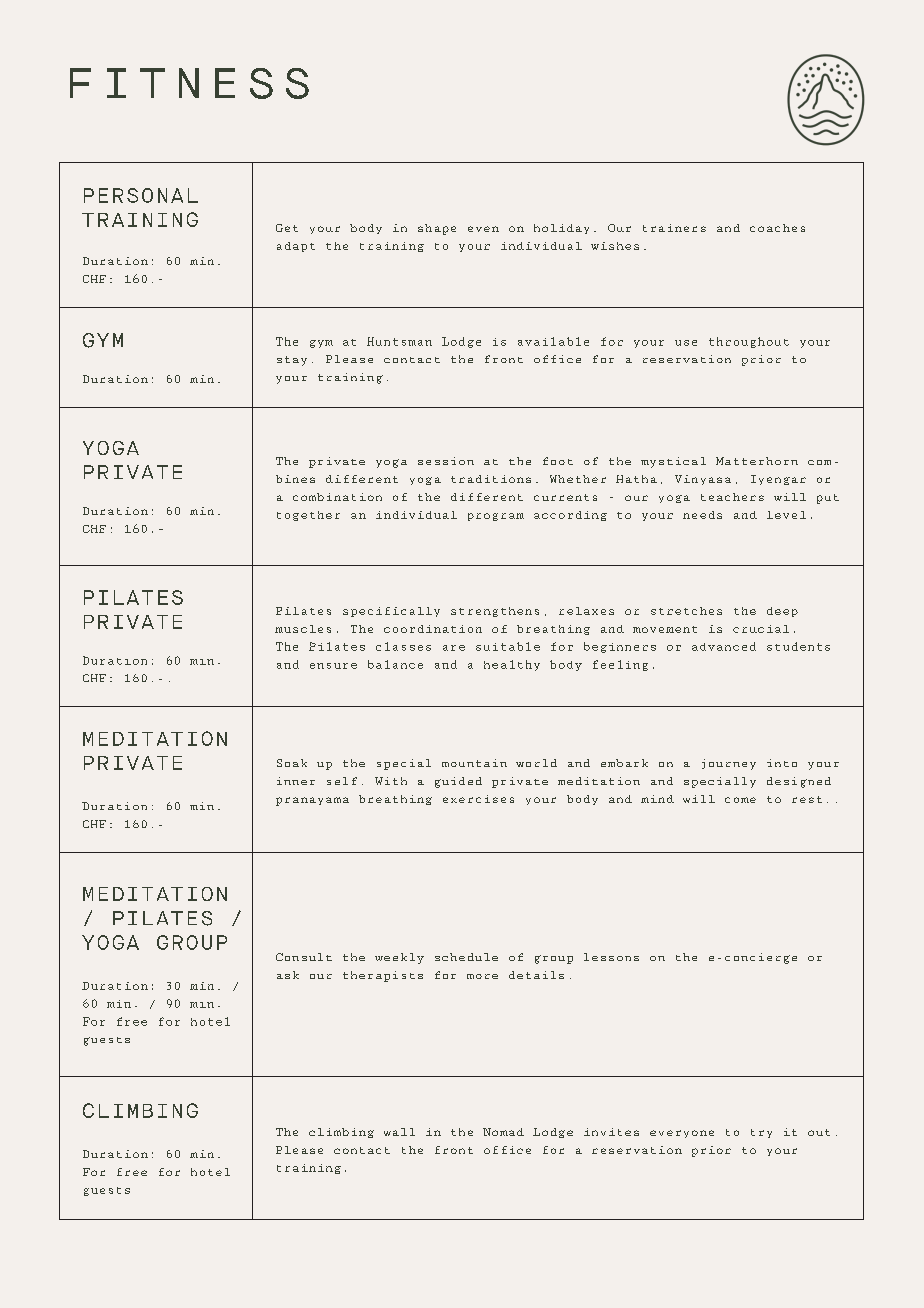 This page has width=924, height=1308. Describe the element at coordinates (288, 975) in the page. I see `ask` at that location.
